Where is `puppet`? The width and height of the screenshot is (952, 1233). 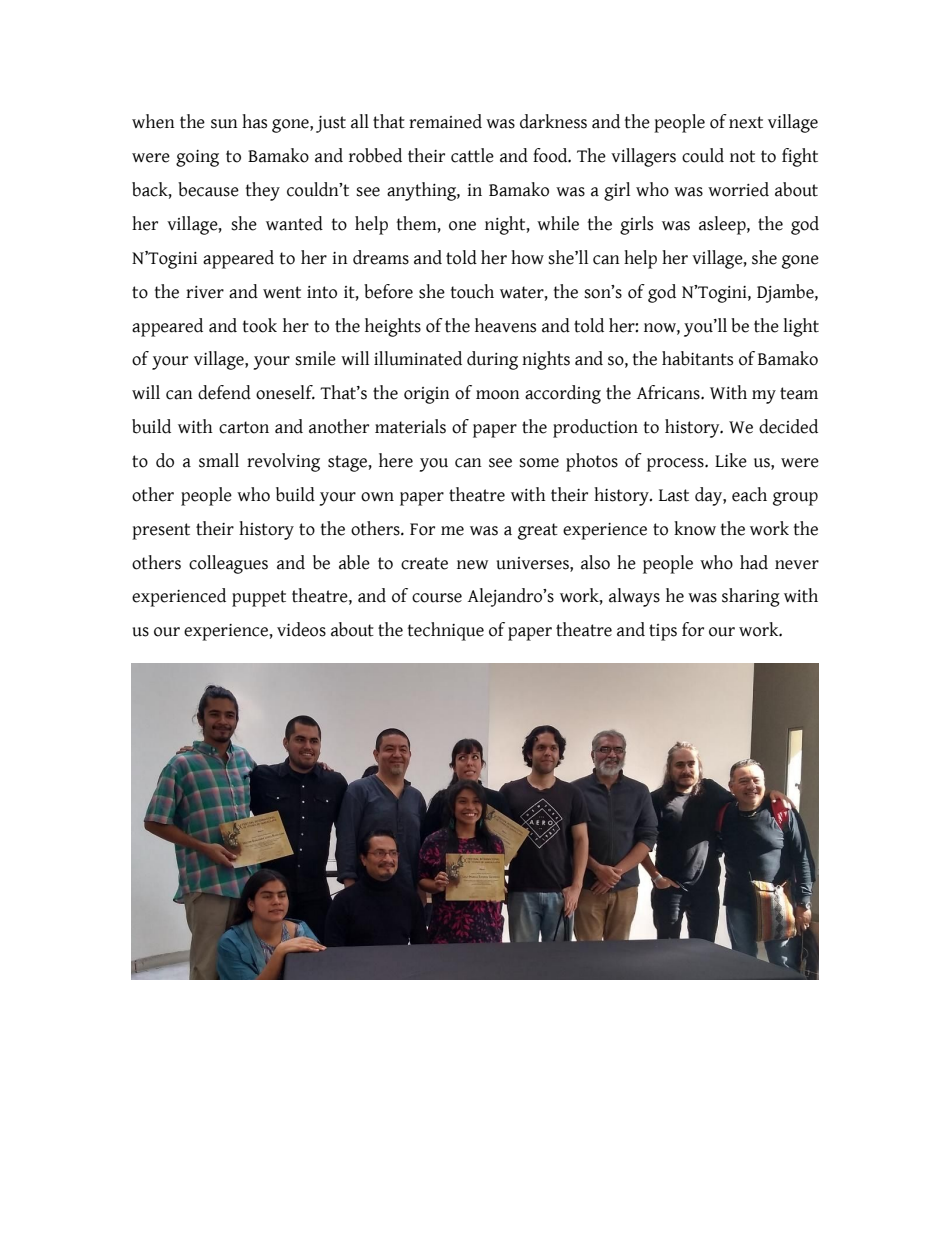
puppet is located at coordinates (259, 598).
